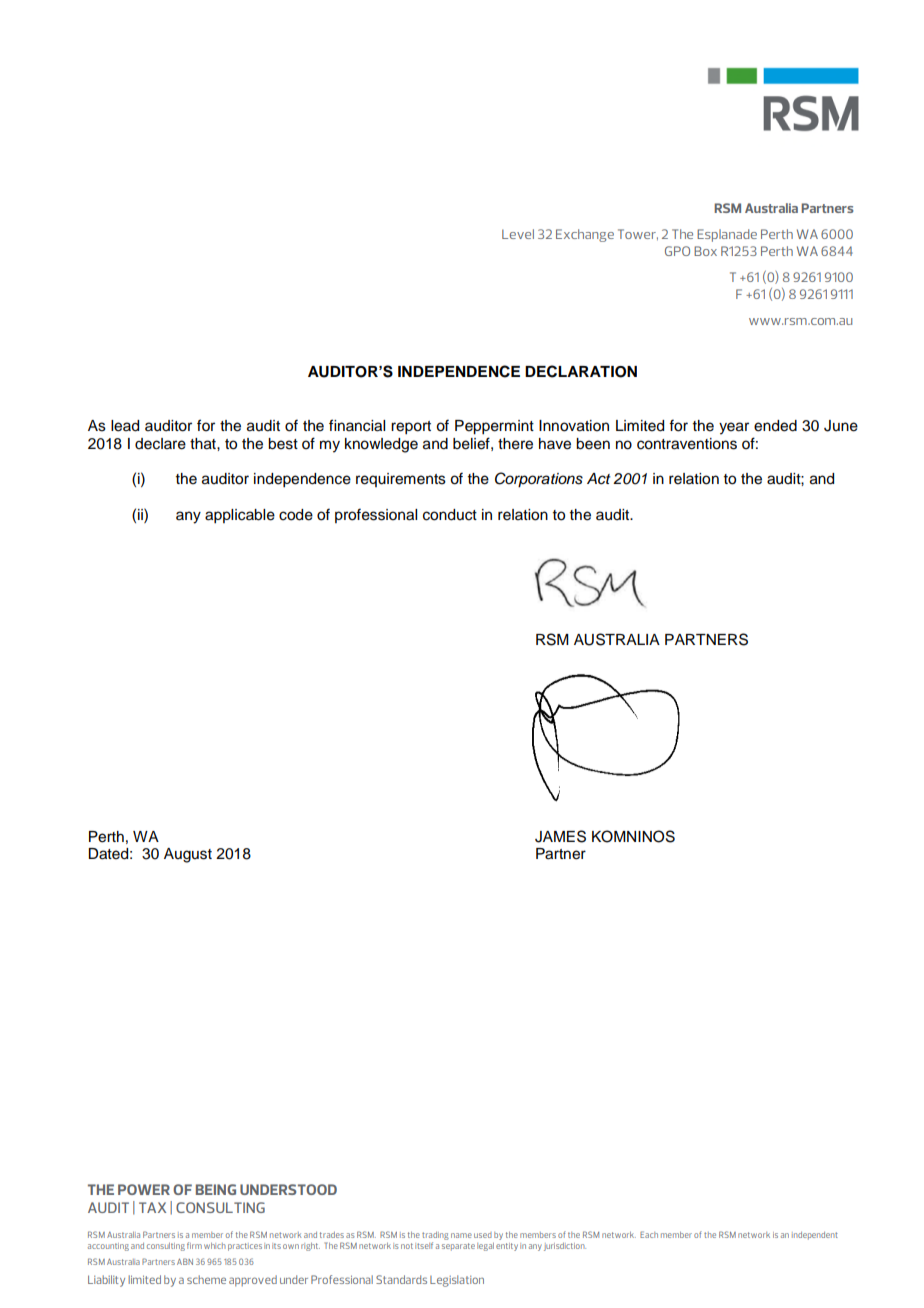 The image size is (924, 1308). Describe the element at coordinates (734, 428) in the screenshot. I see `year` at that location.
